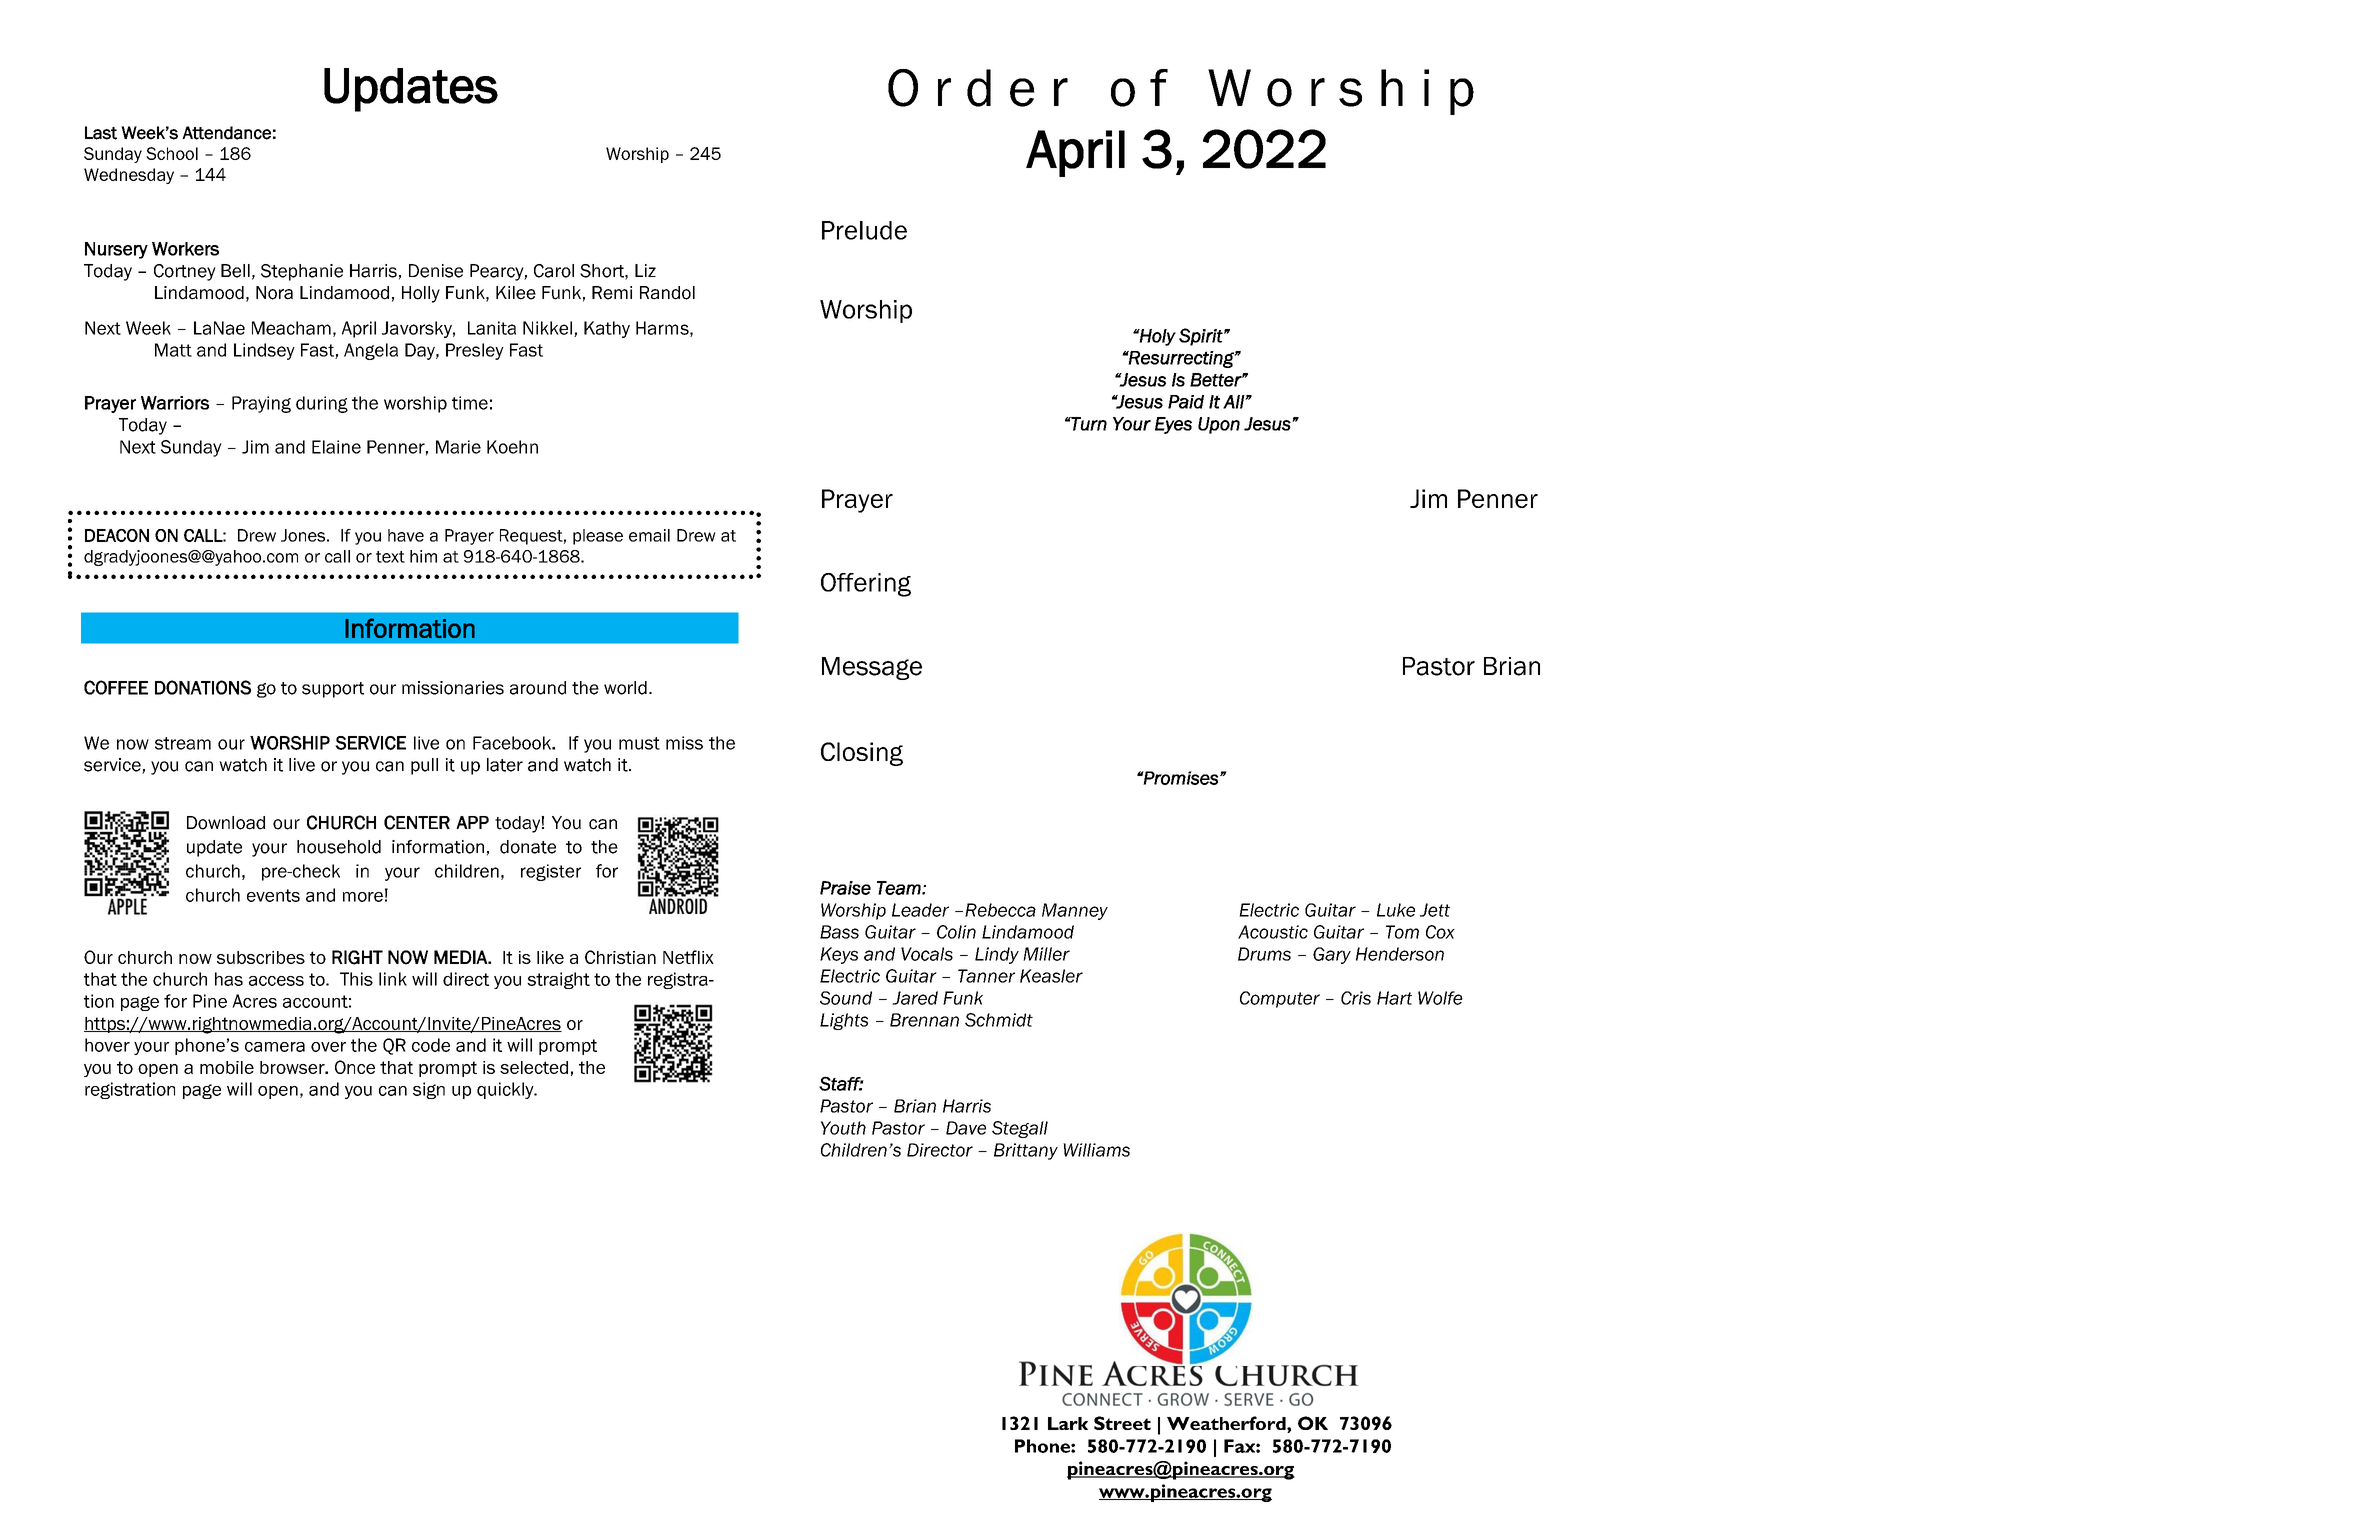  Describe the element at coordinates (864, 230) in the screenshot. I see `Prelude` at that location.
